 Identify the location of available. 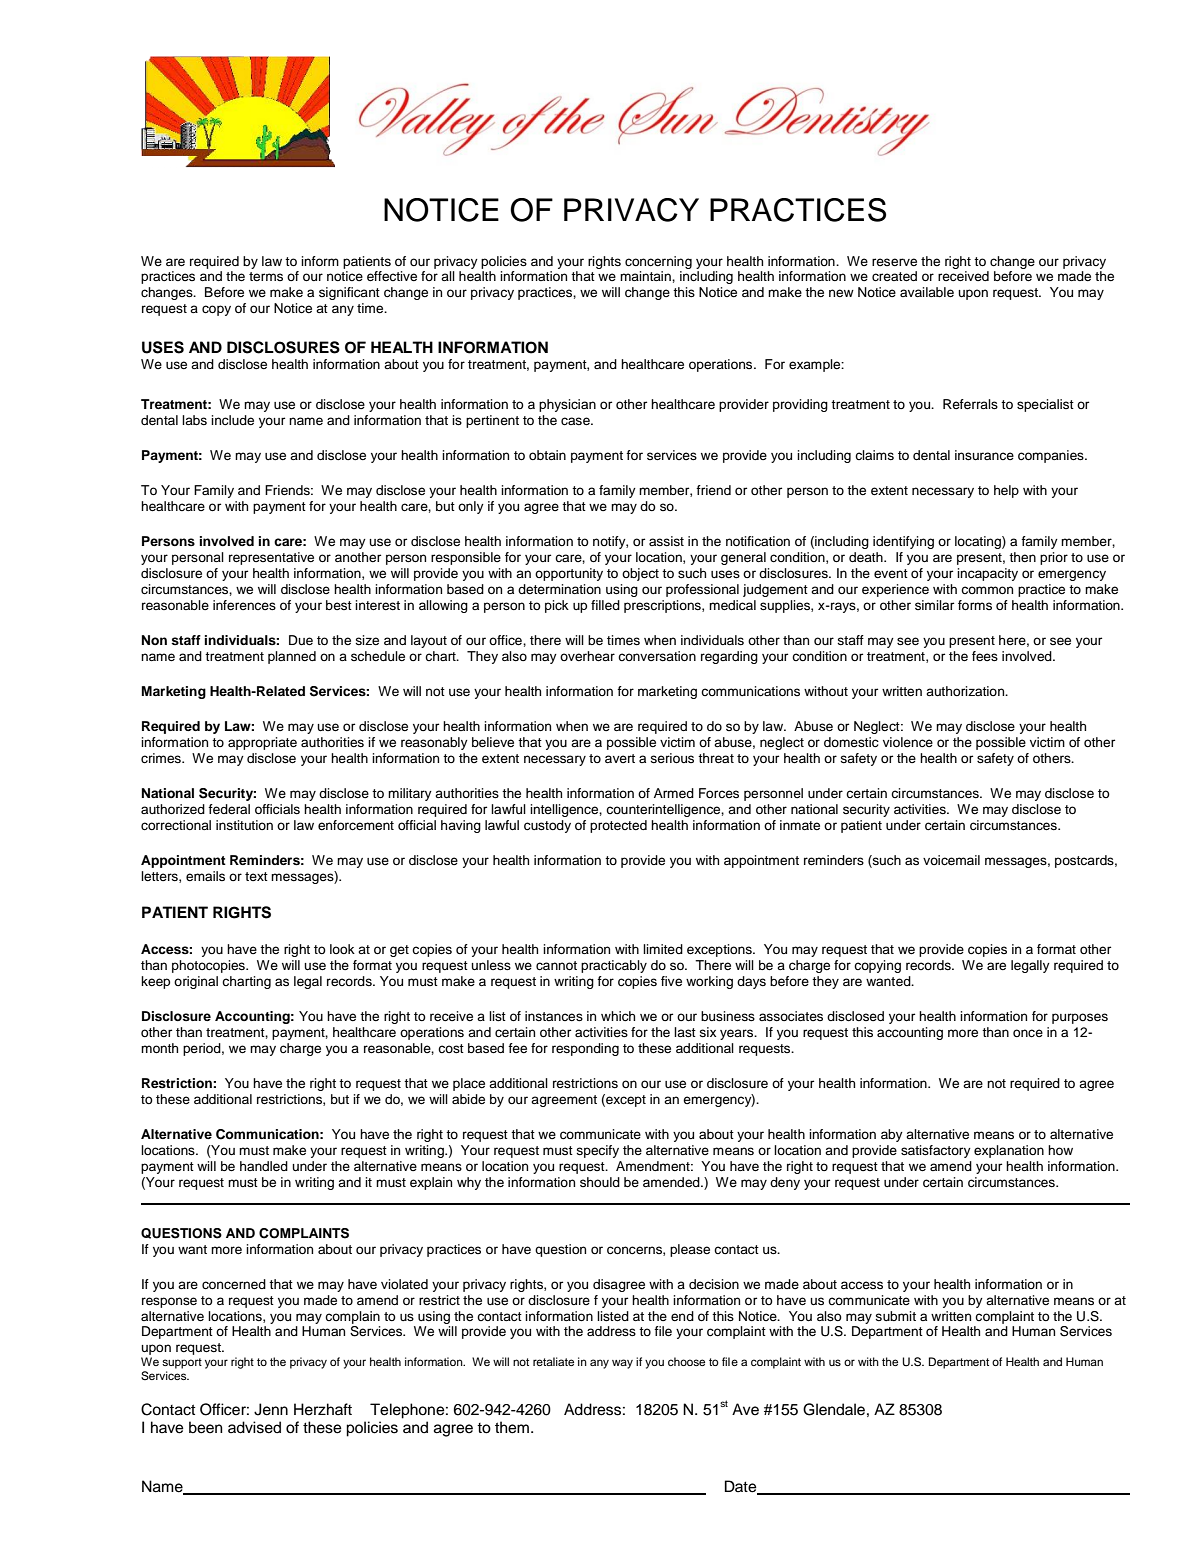
(927, 292).
